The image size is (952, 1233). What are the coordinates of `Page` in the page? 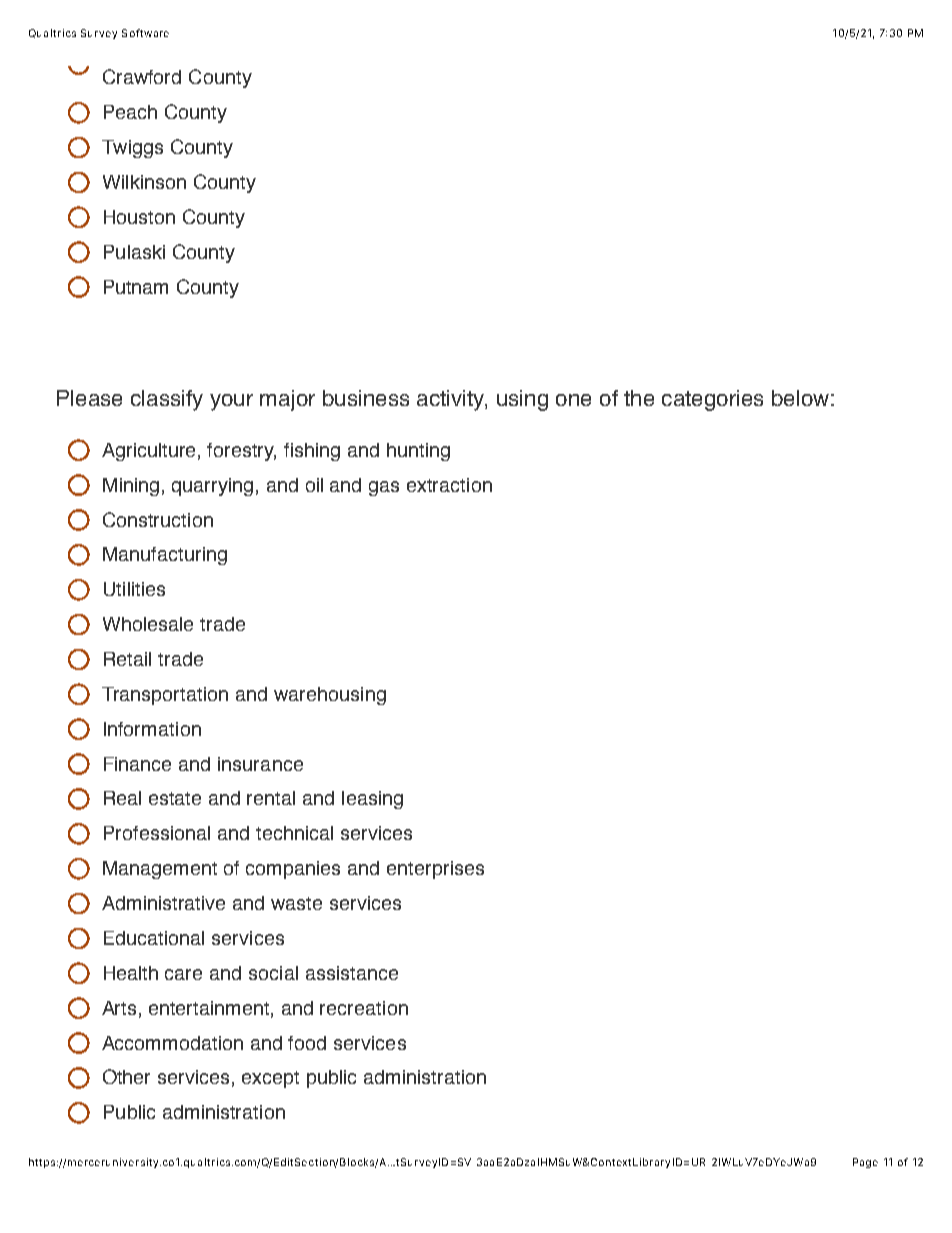 It's located at (865, 1163).
